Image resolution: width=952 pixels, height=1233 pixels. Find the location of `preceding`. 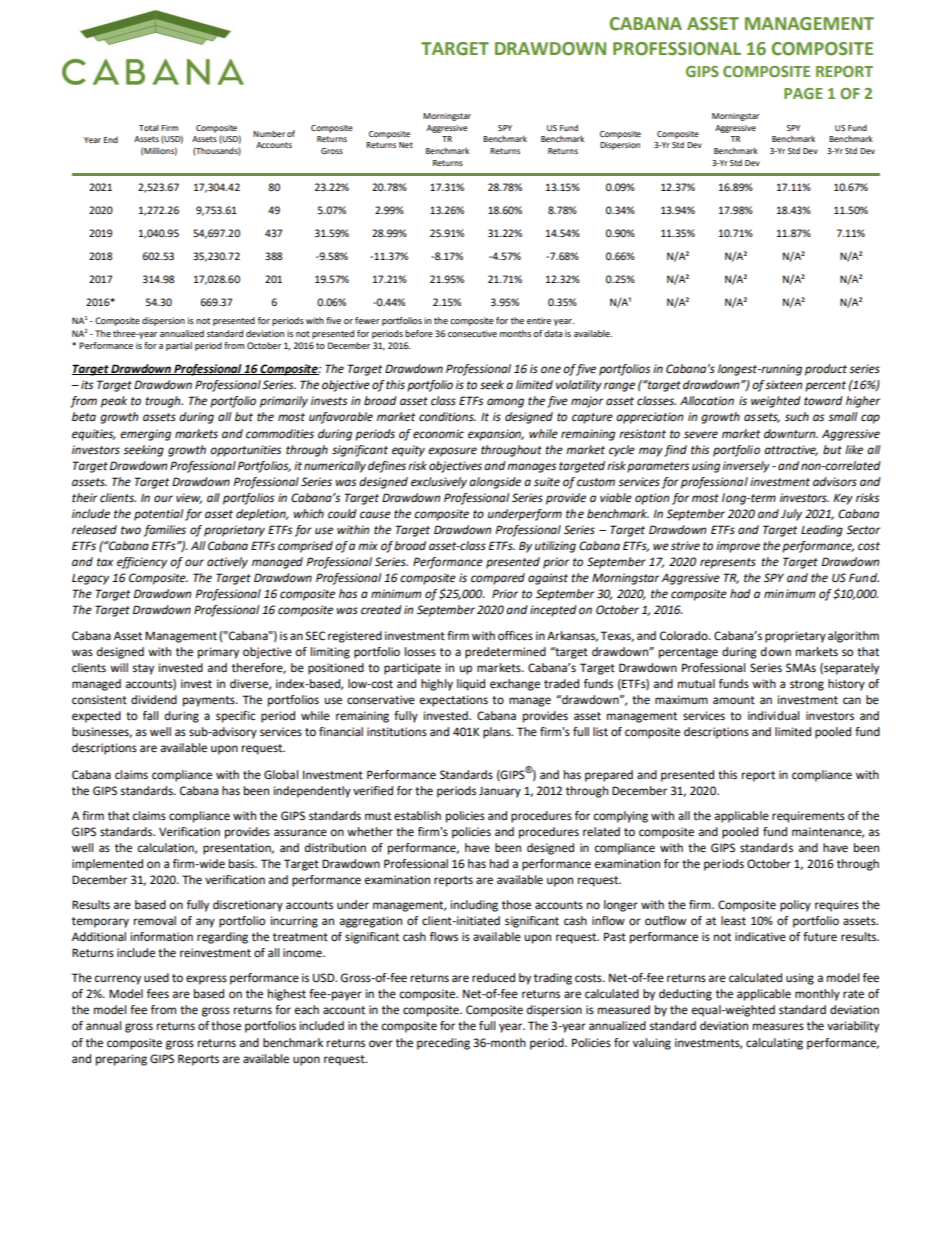

preceding is located at coordinates (443, 1044).
